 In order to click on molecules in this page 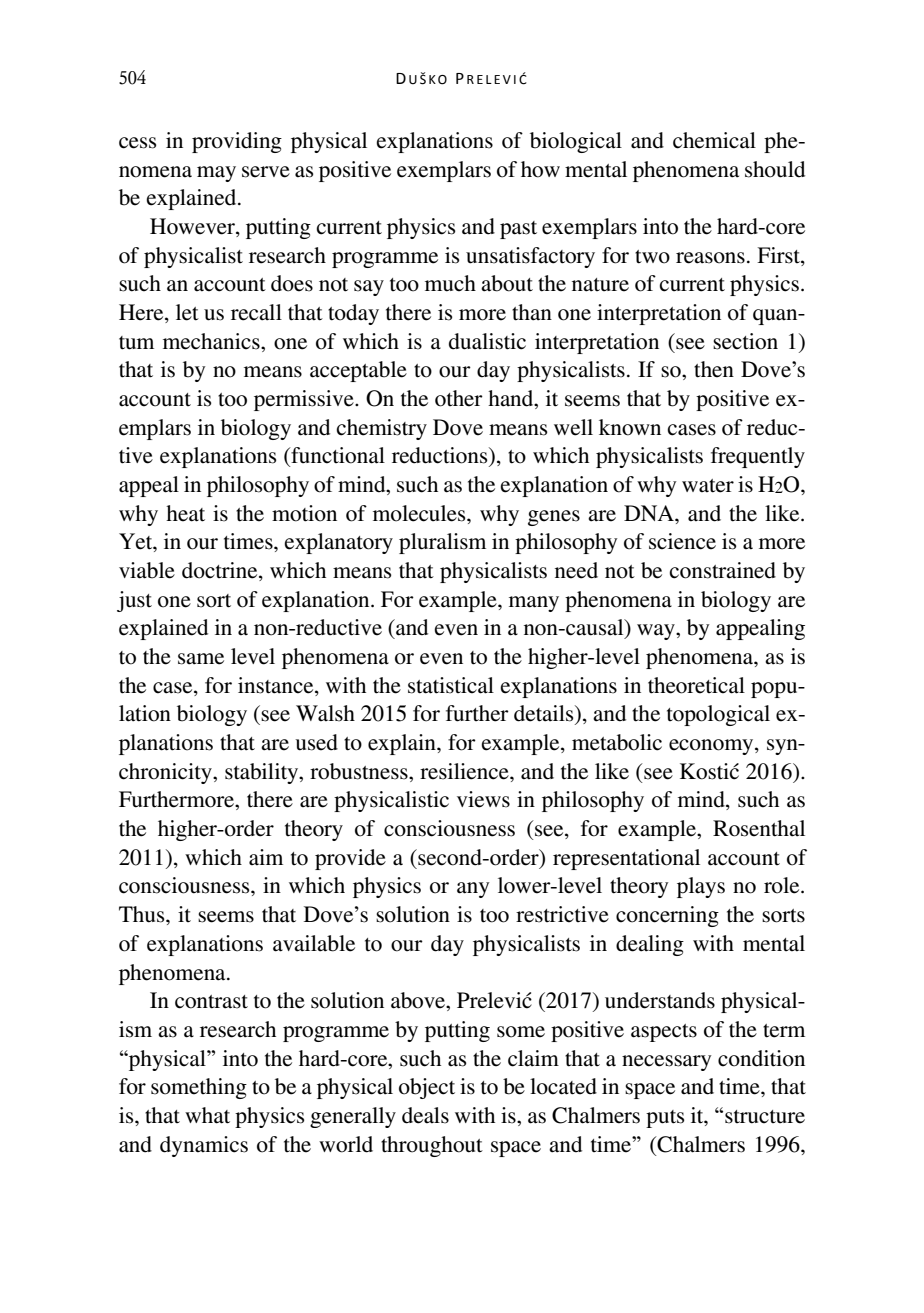, I will do `click(420, 513)`.
